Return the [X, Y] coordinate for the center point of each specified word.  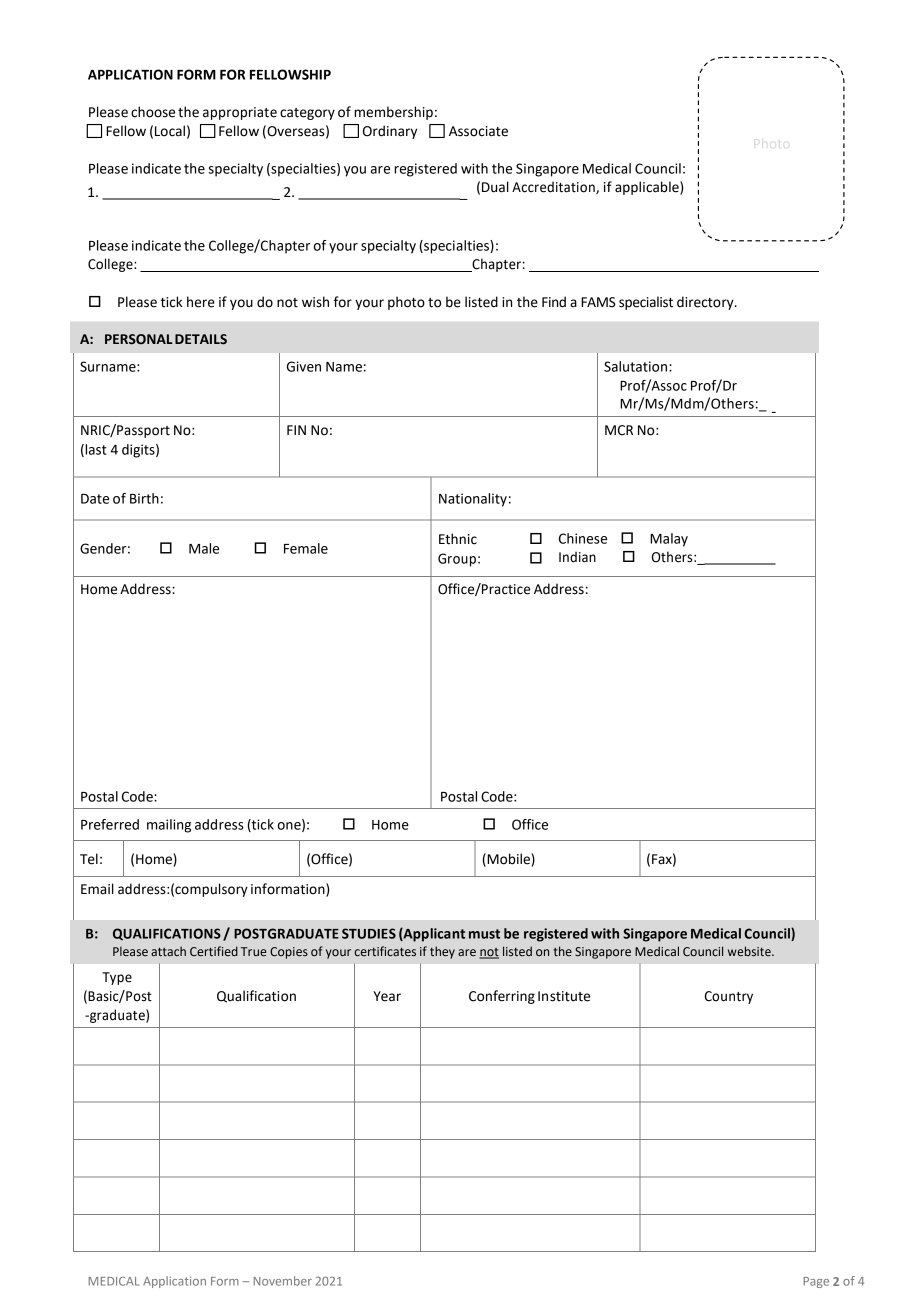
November [283, 1281]
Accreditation [554, 187]
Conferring [502, 997]
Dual [495, 187]
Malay [669, 540]
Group [457, 560]
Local [170, 131]
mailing [169, 826]
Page [816, 1282]
